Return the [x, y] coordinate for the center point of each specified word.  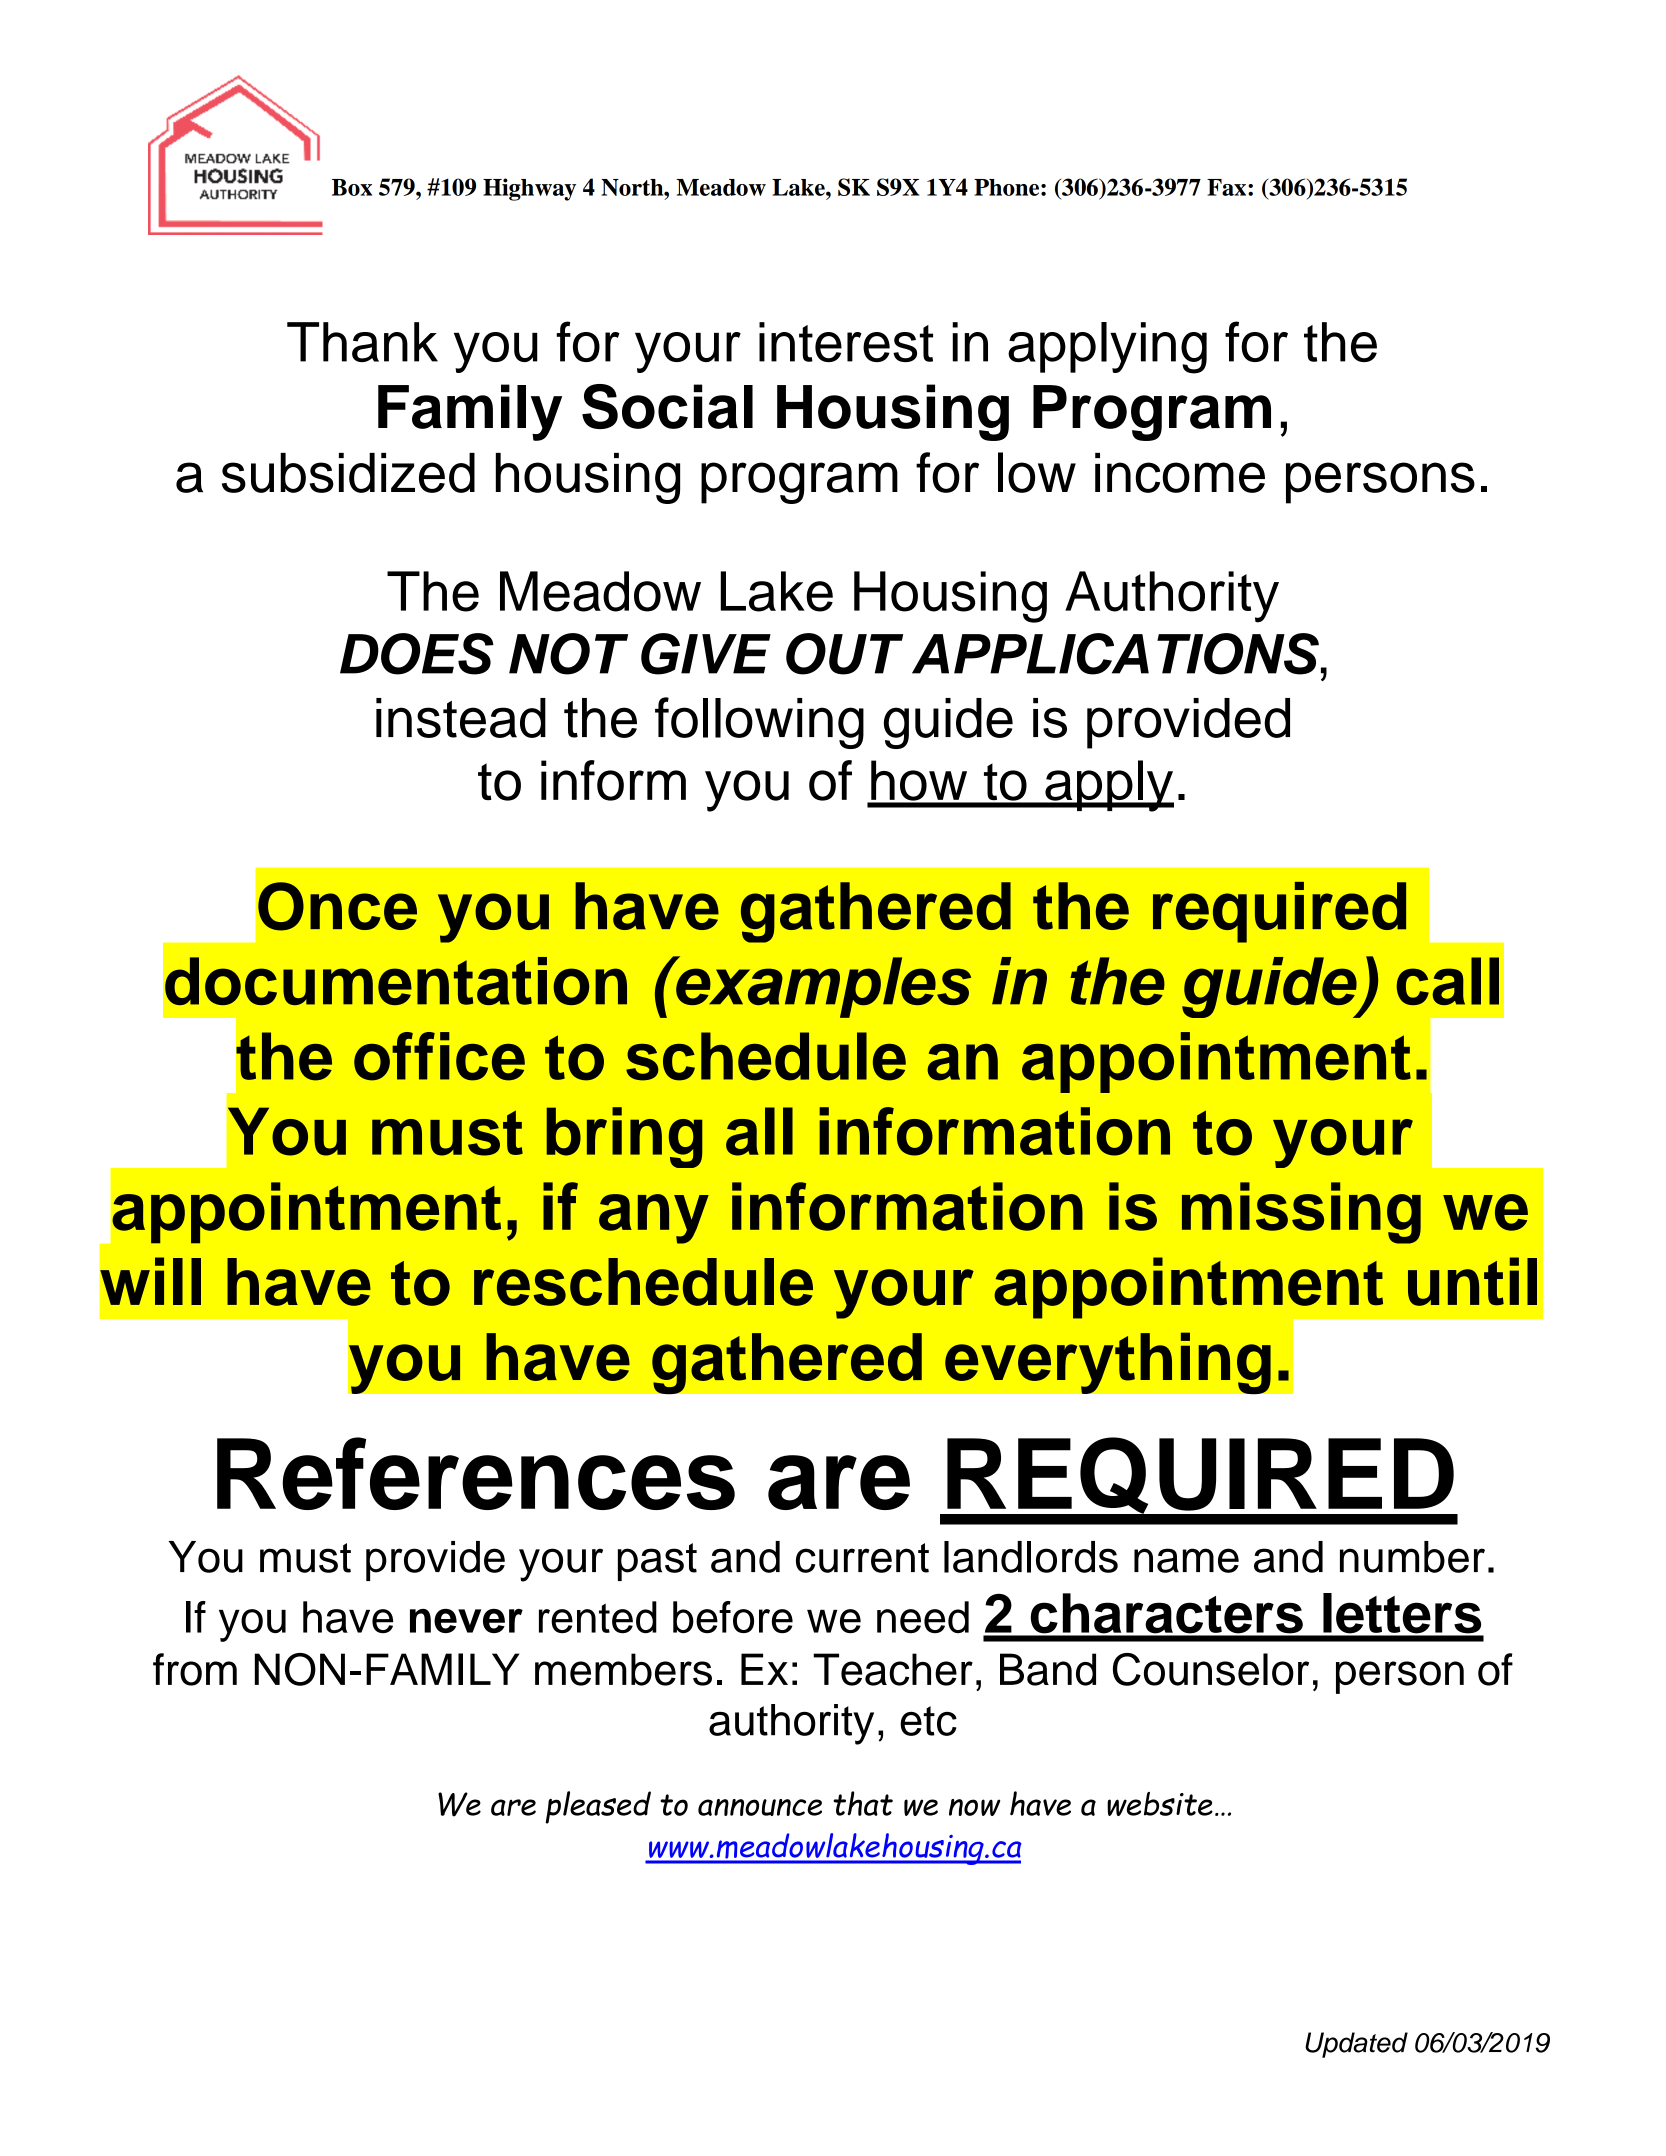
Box [352, 187]
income [1180, 473]
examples [822, 987]
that [863, 1803]
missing [1301, 1213]
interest [846, 342]
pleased [598, 1807]
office [439, 1056]
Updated [1356, 2045]
